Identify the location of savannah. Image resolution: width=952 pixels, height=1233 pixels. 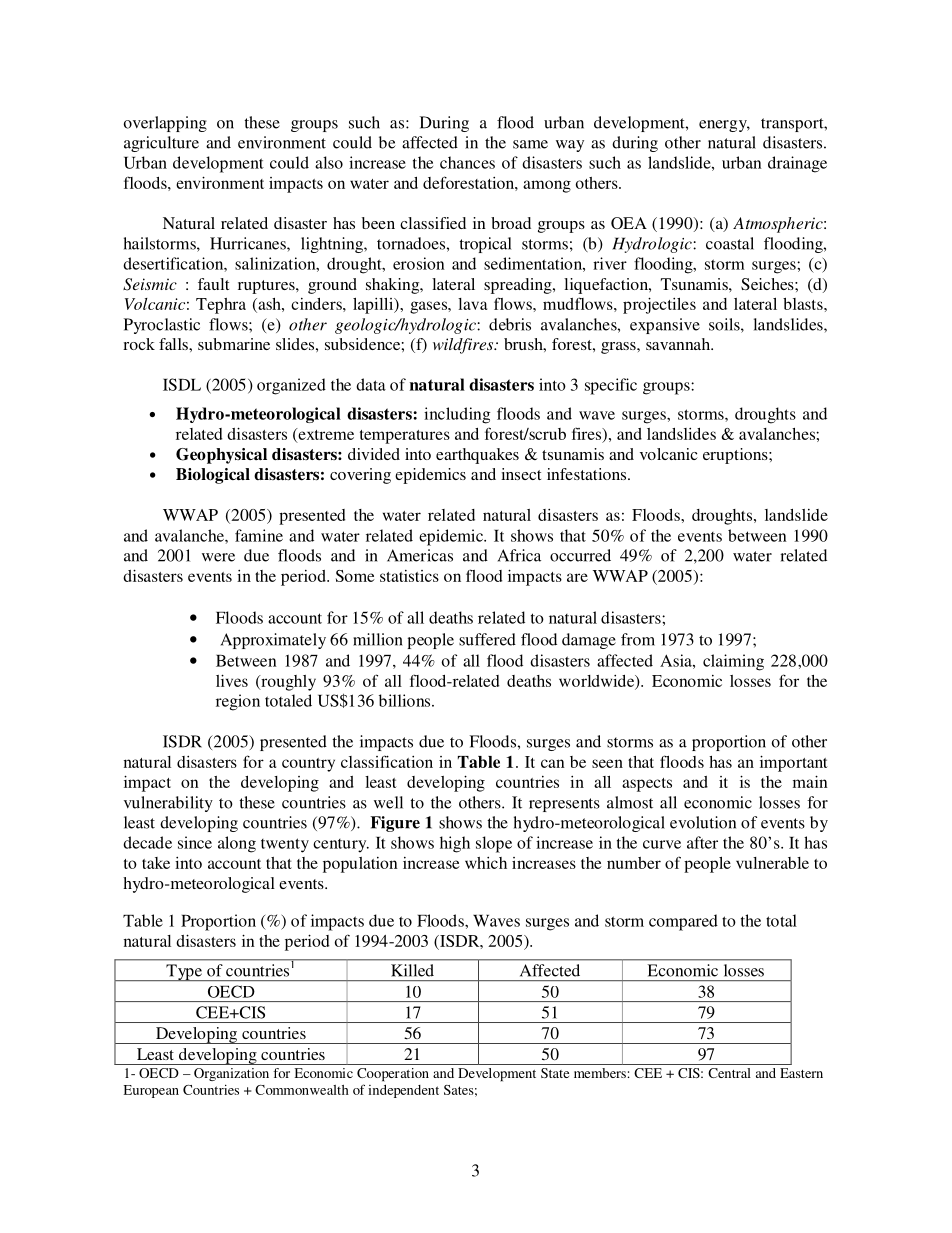
(679, 344).
